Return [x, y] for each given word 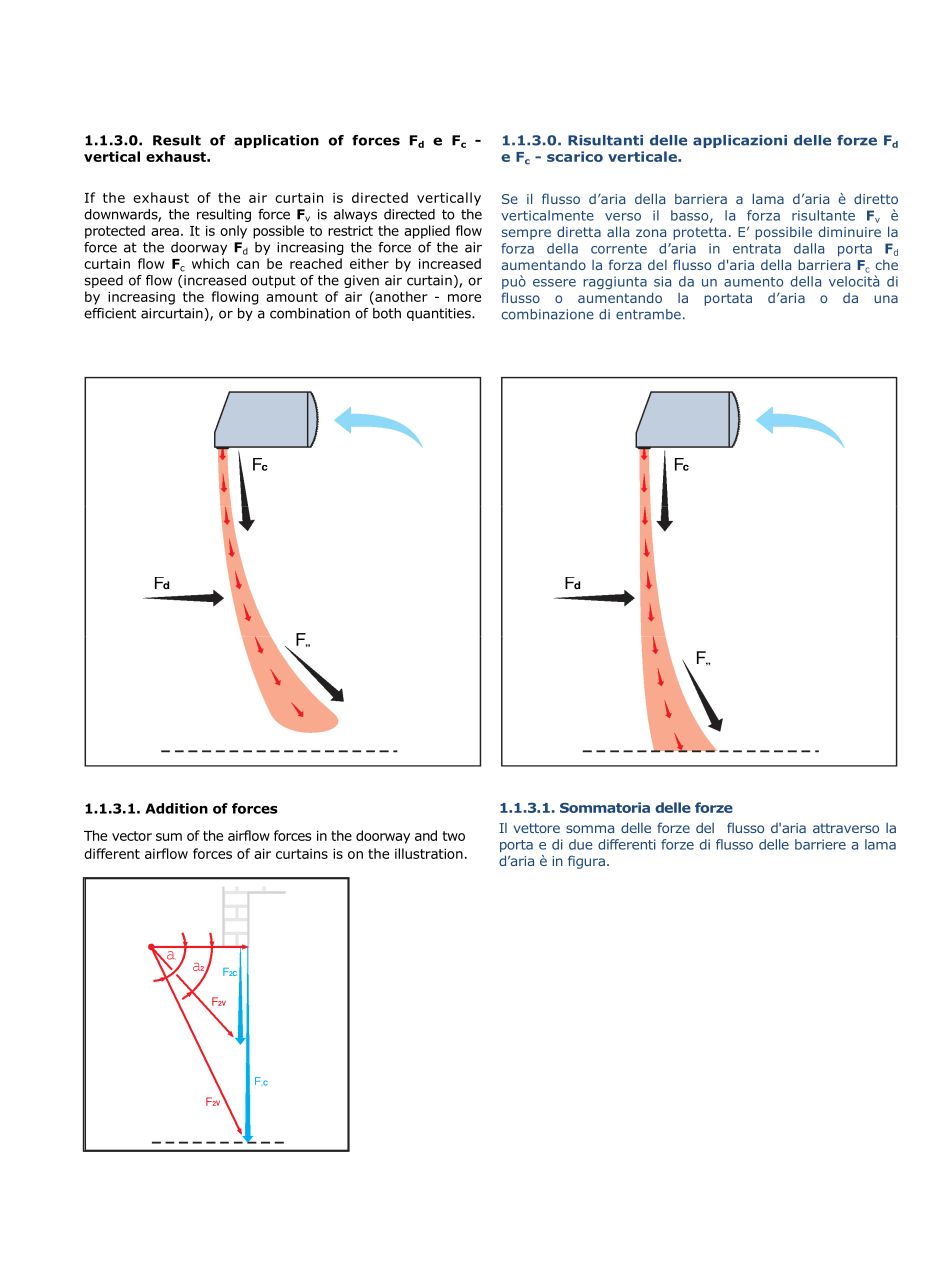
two [453, 836]
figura [586, 862]
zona [651, 233]
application [276, 141]
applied [427, 232]
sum [169, 837]
